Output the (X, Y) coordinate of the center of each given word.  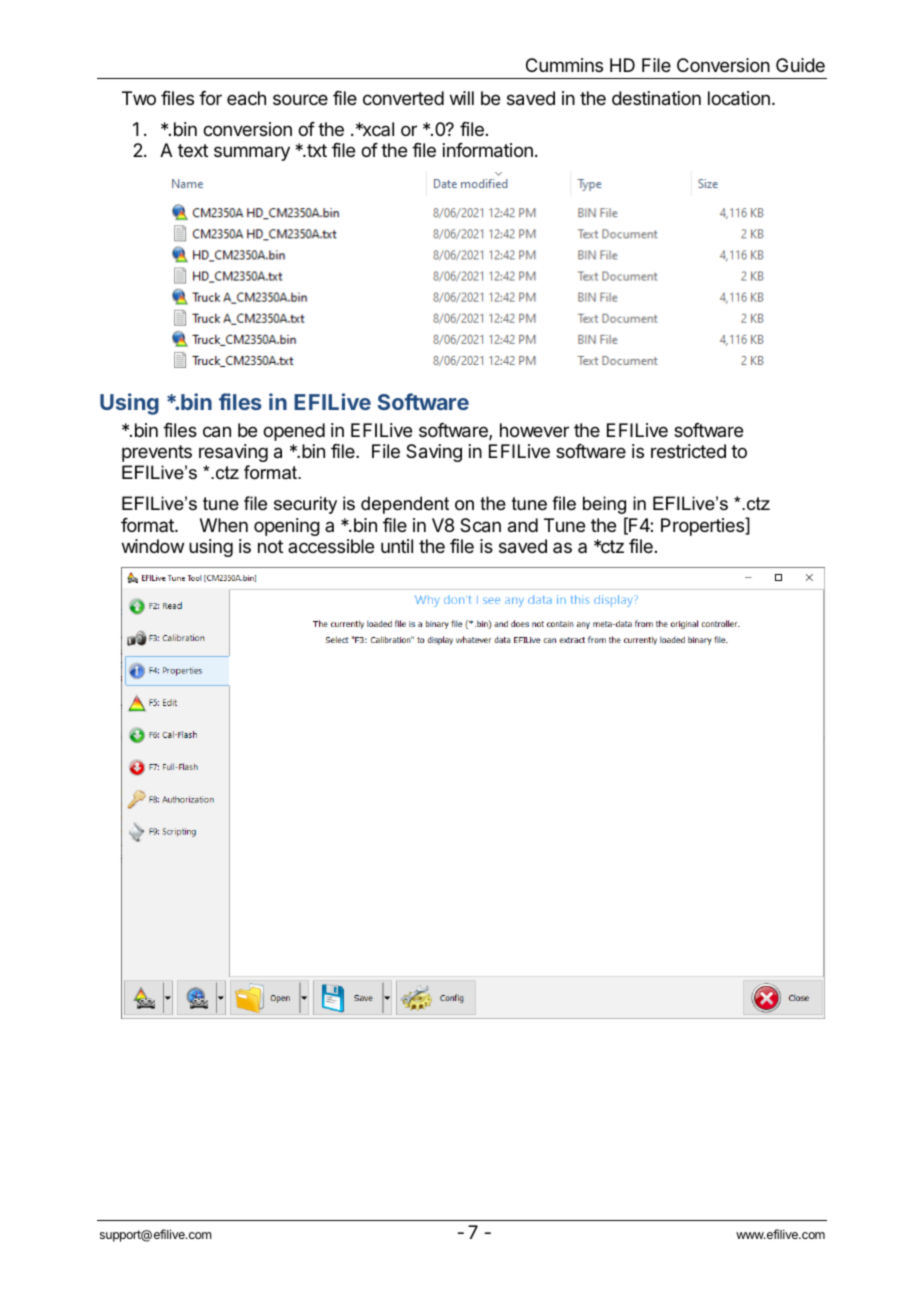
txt (316, 150)
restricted (688, 451)
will (462, 98)
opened (294, 432)
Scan (480, 525)
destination (656, 98)
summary (252, 153)
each (246, 98)
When (224, 525)
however (534, 430)
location (739, 98)
